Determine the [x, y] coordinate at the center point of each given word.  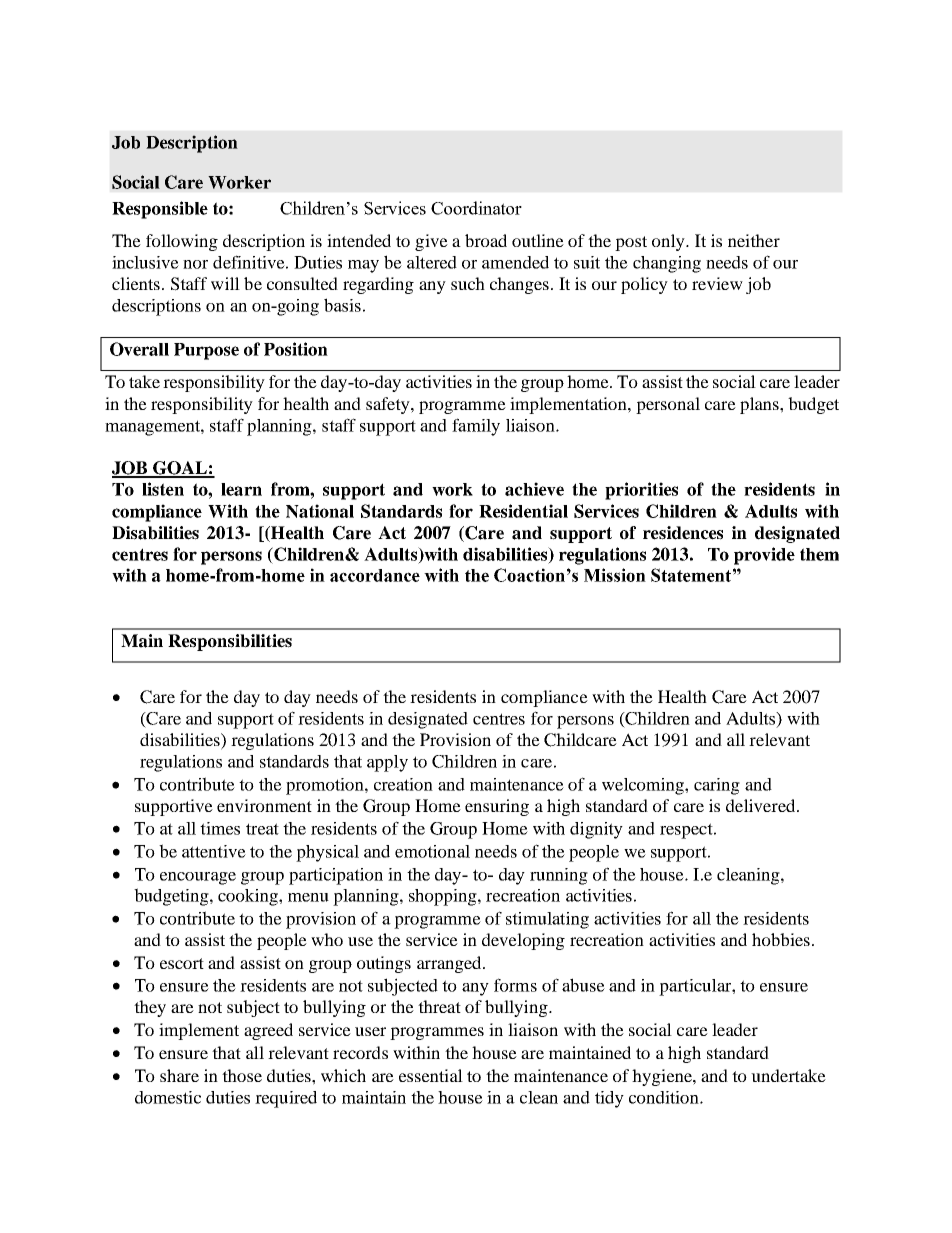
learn [241, 489]
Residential [523, 511]
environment [264, 805]
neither [754, 240]
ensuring [497, 807]
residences [683, 533]
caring [717, 786]
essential [431, 1075]
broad [486, 240]
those [242, 1075]
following [182, 242]
